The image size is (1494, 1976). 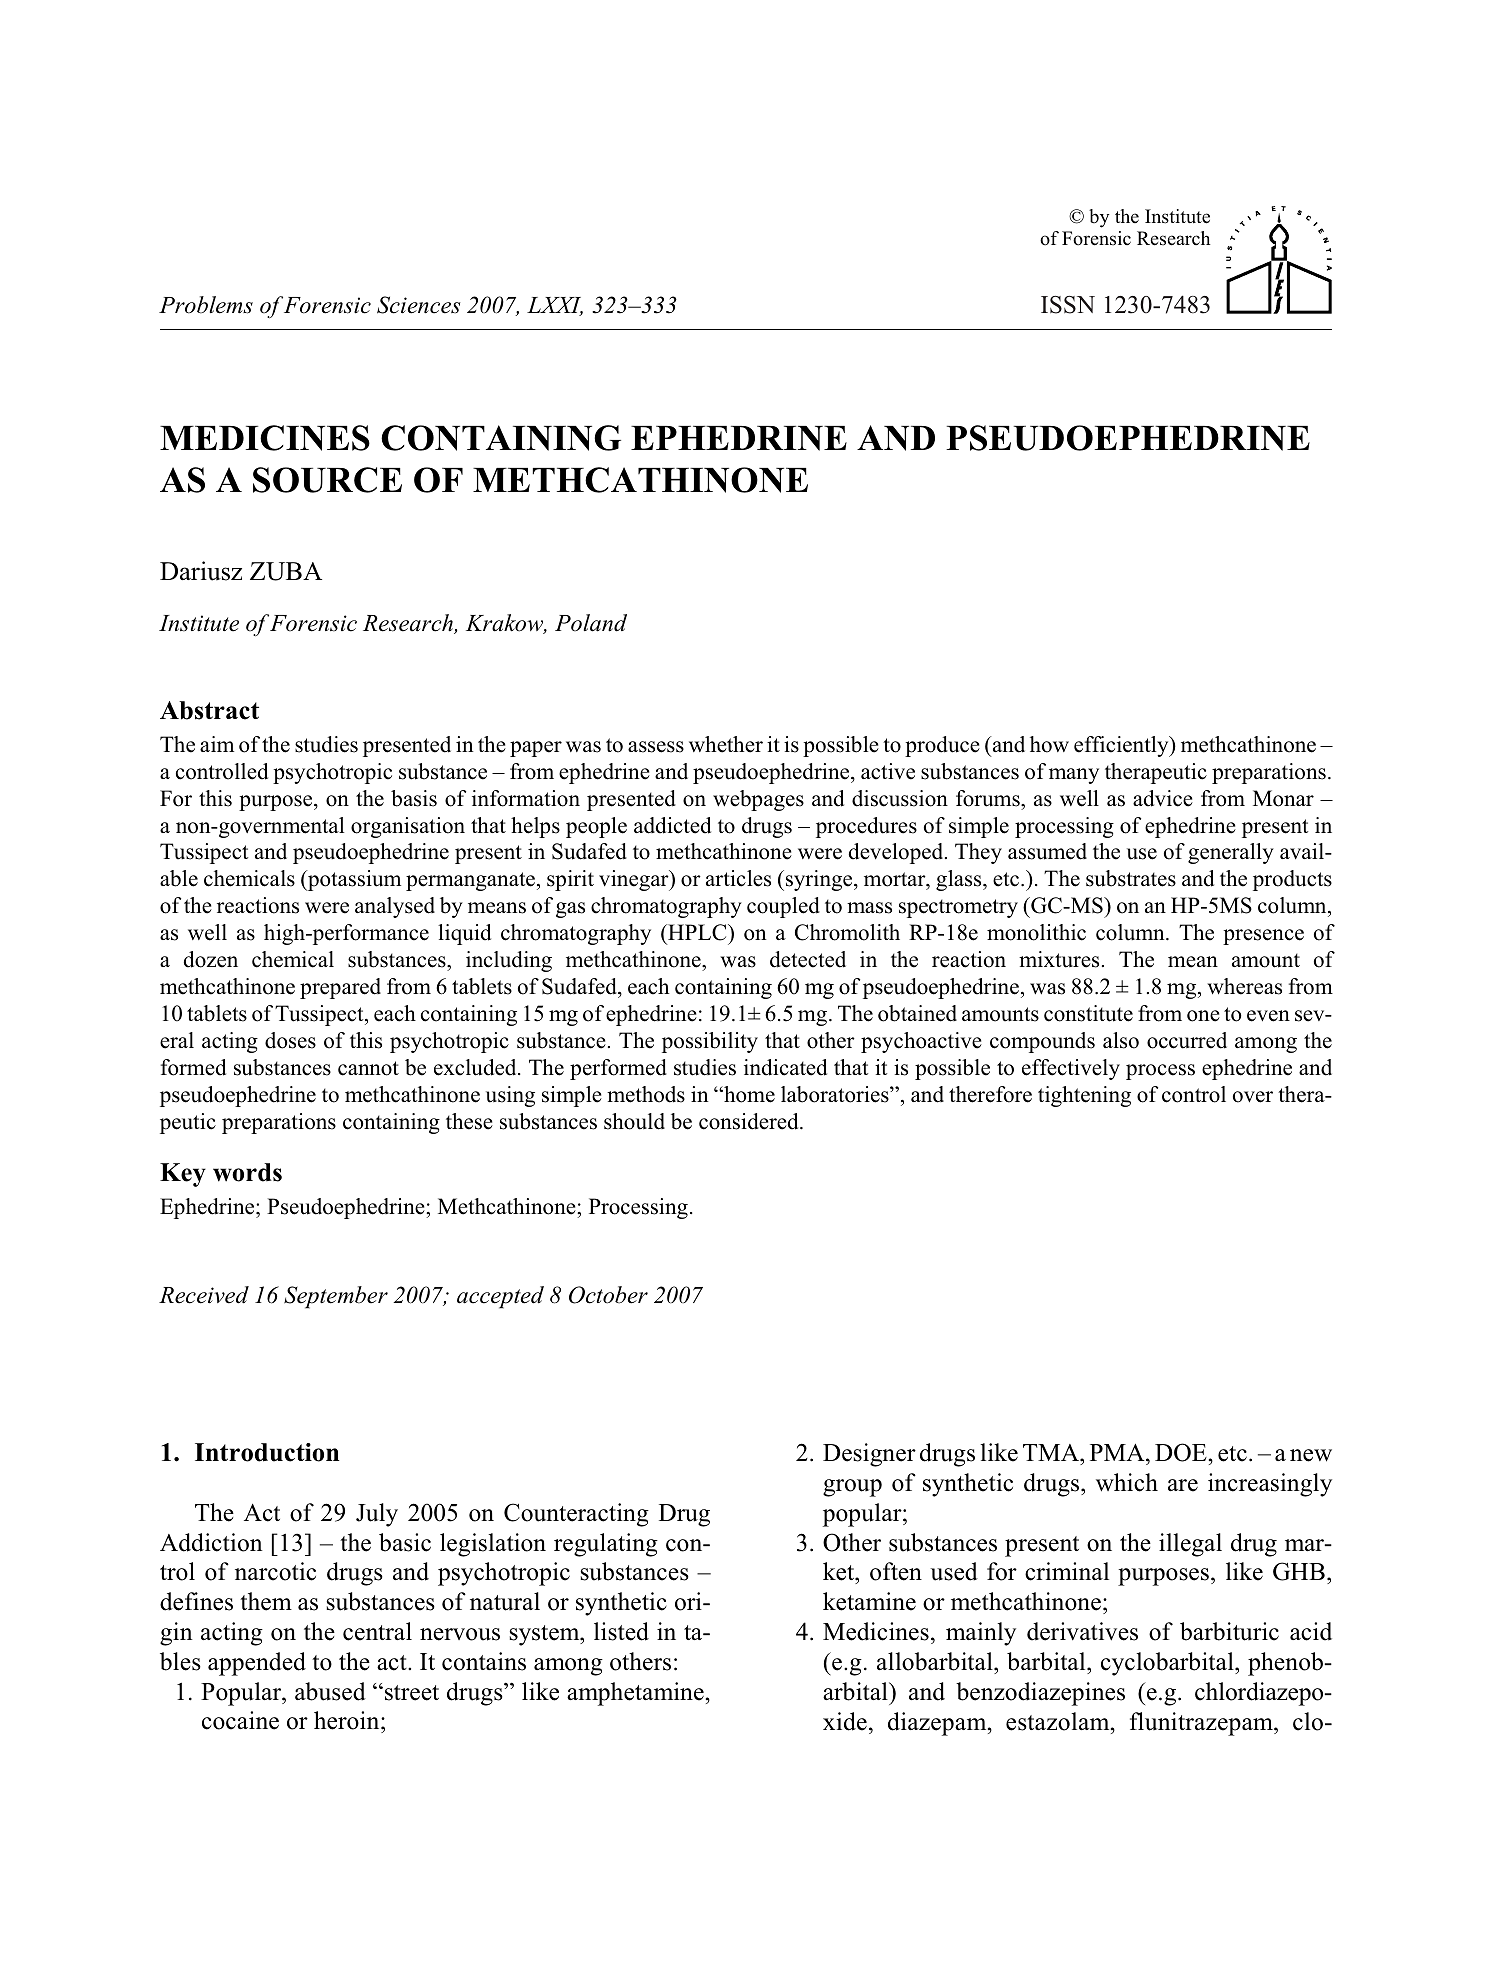 What do you see at coordinates (1068, 305) in the image?
I see `ISSN` at bounding box center [1068, 305].
